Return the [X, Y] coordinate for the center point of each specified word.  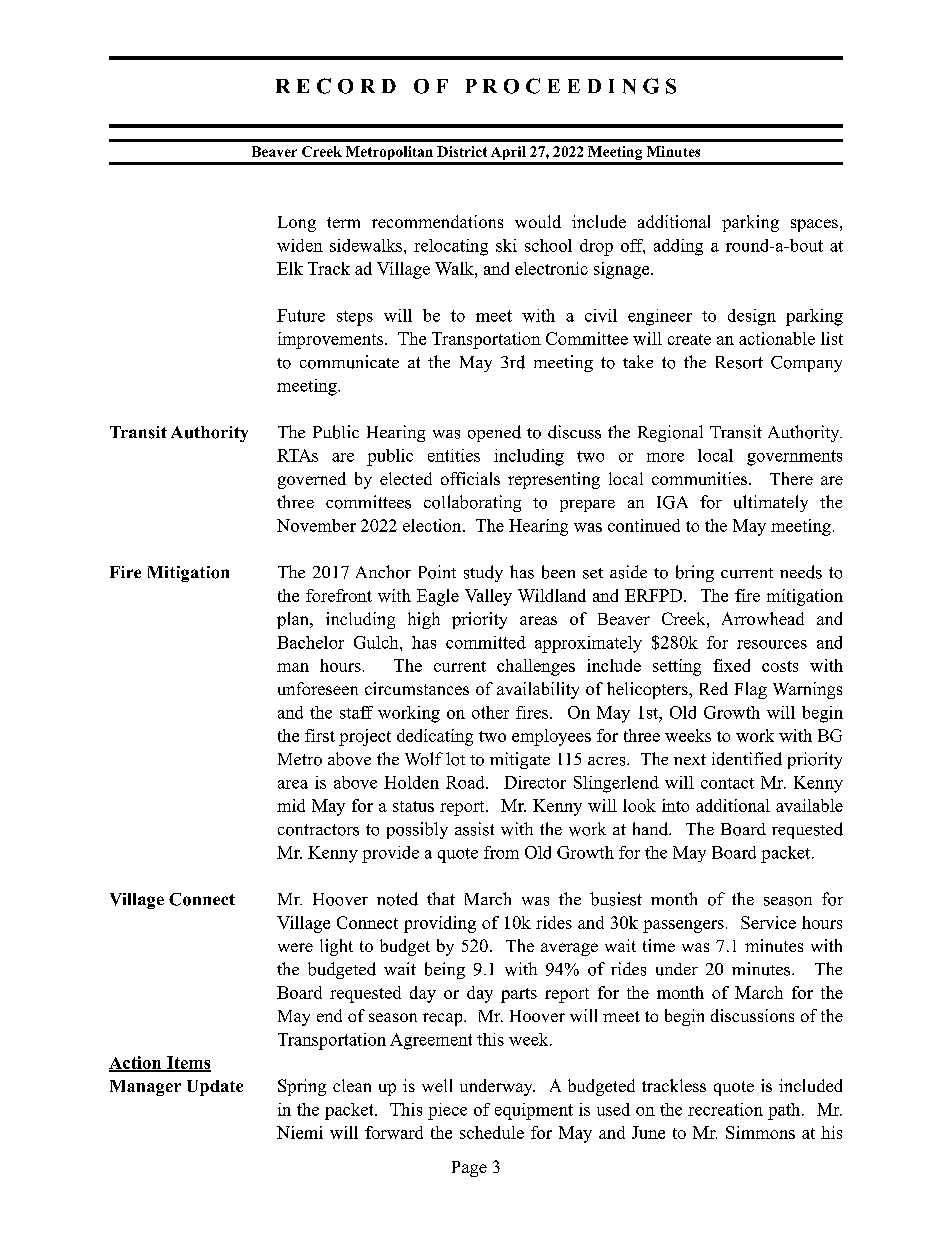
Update [215, 1088]
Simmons [760, 1132]
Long [297, 224]
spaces [814, 225]
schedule [492, 1132]
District [462, 151]
